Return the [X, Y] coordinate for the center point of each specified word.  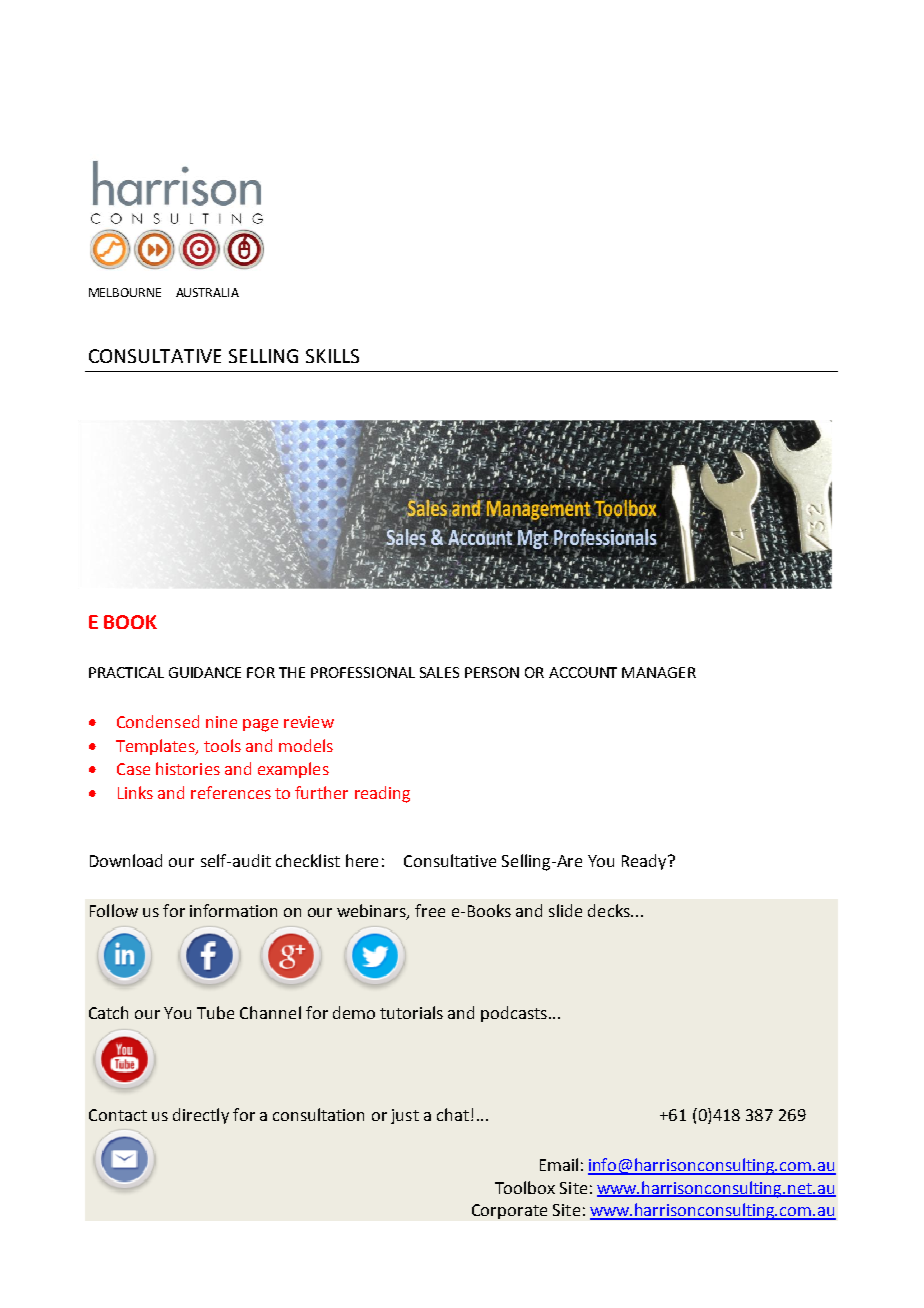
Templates [156, 747]
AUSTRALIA [207, 292]
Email [559, 1164]
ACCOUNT [583, 672]
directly [201, 1116]
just [405, 1116]
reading [382, 794]
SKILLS [332, 356]
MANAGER [659, 672]
